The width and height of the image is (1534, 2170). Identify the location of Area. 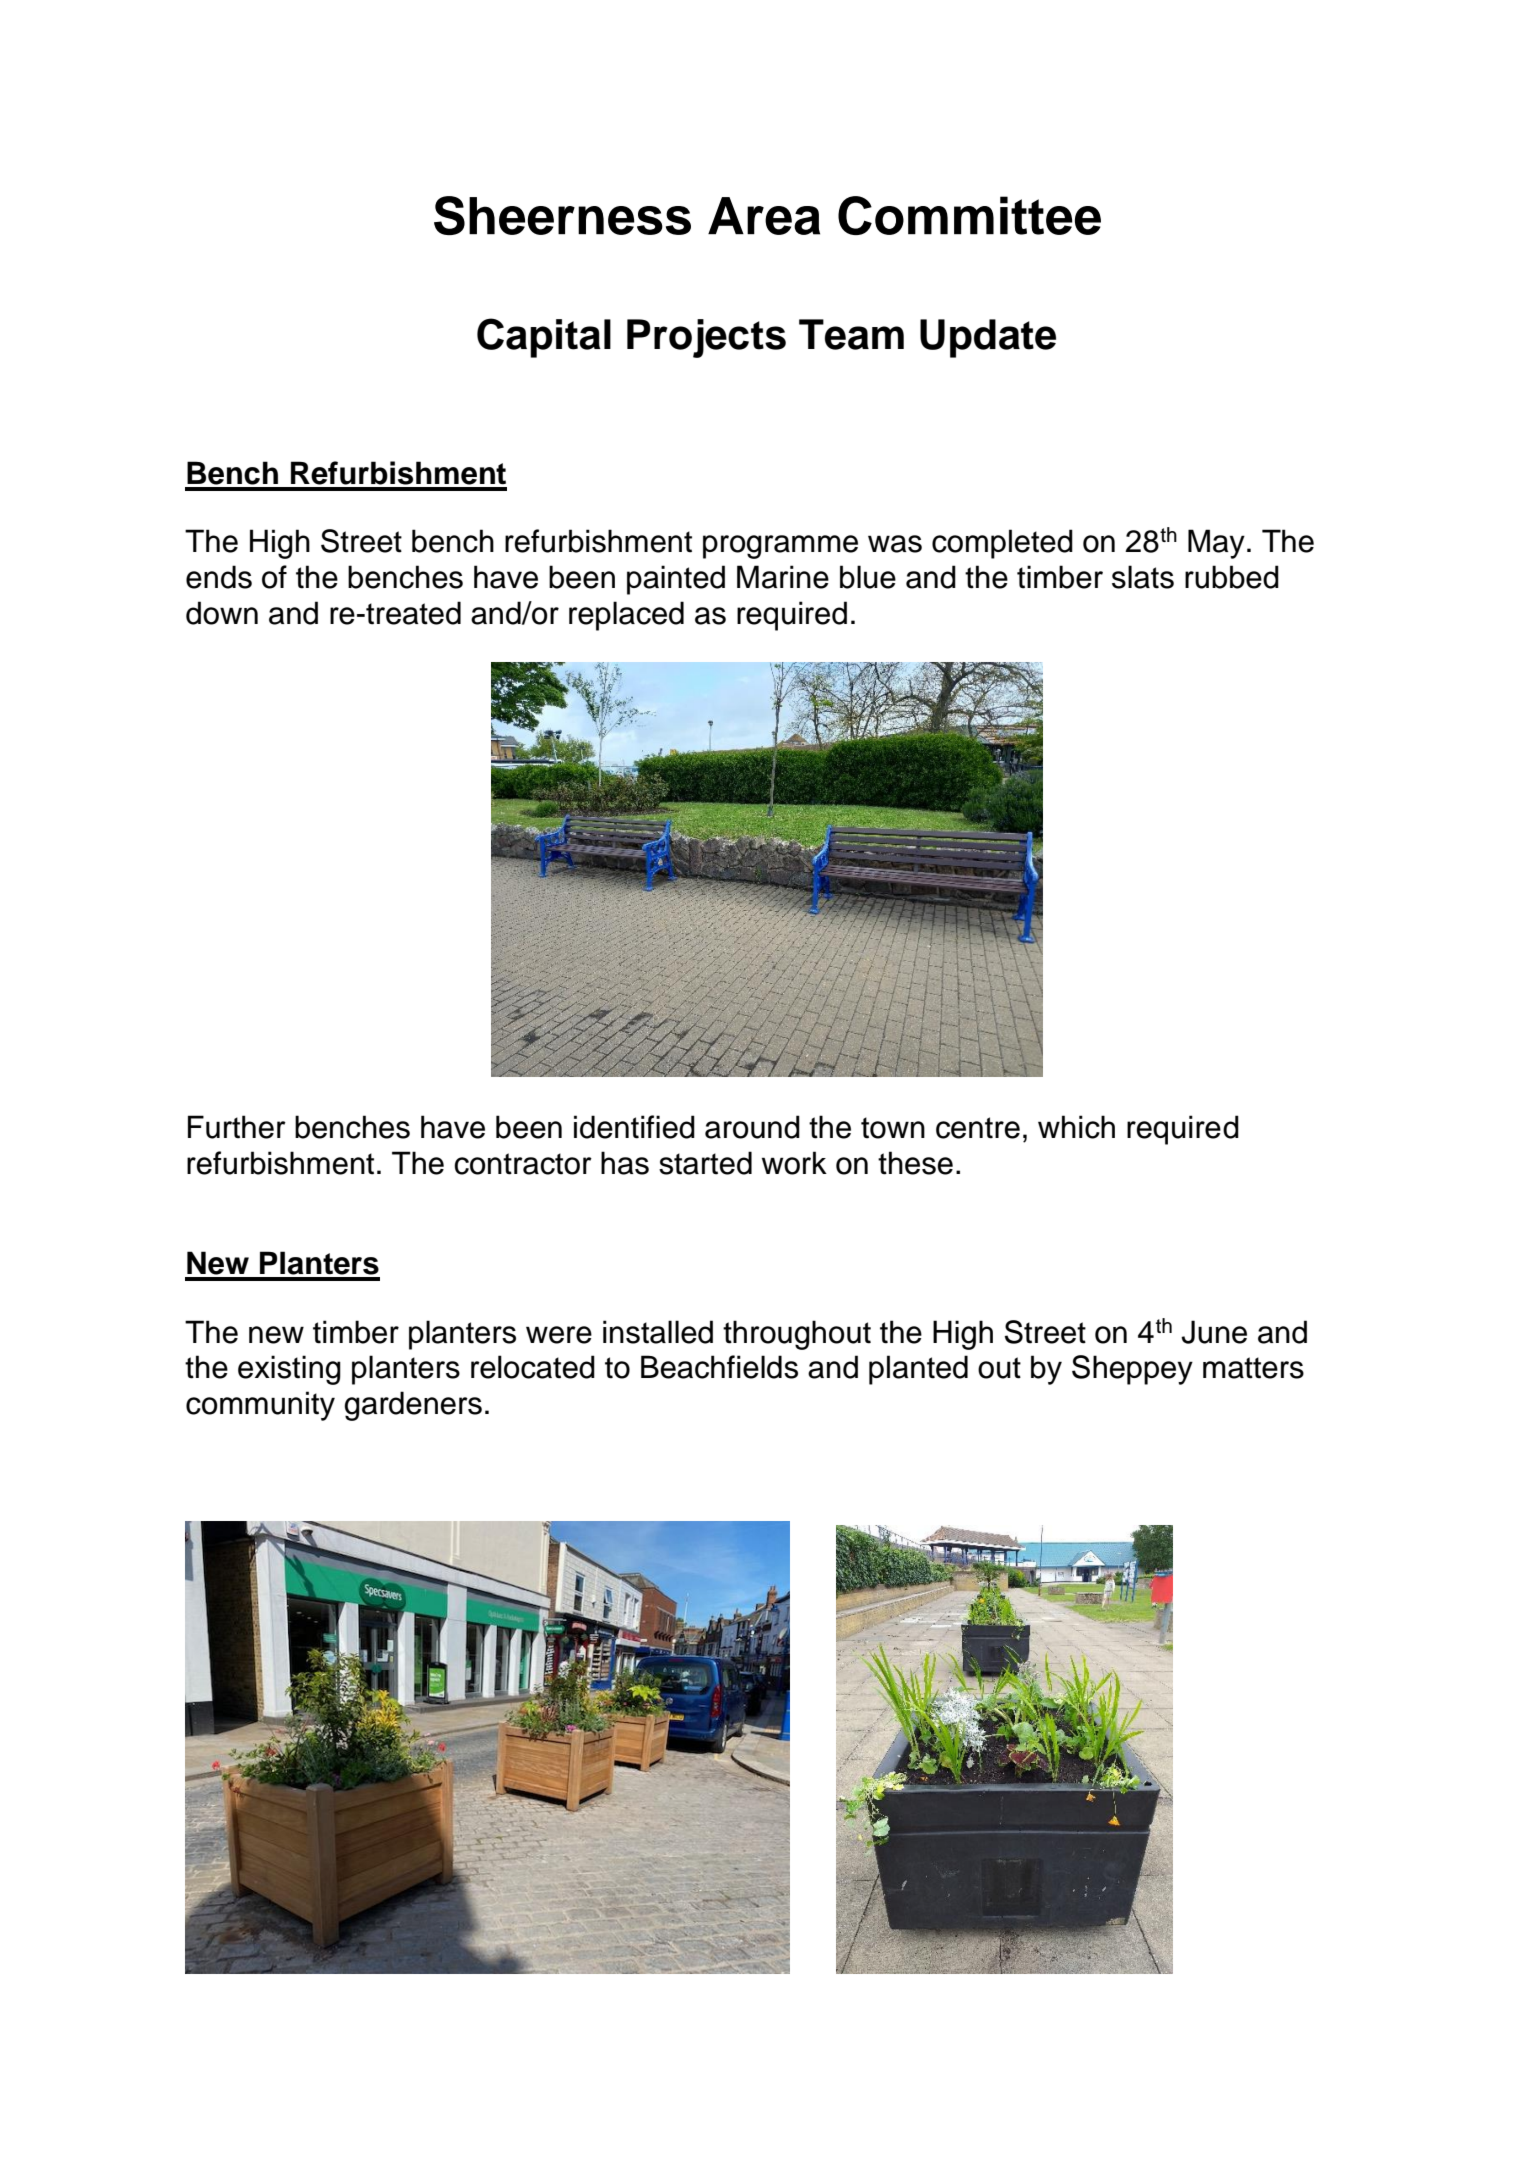
(764, 216).
